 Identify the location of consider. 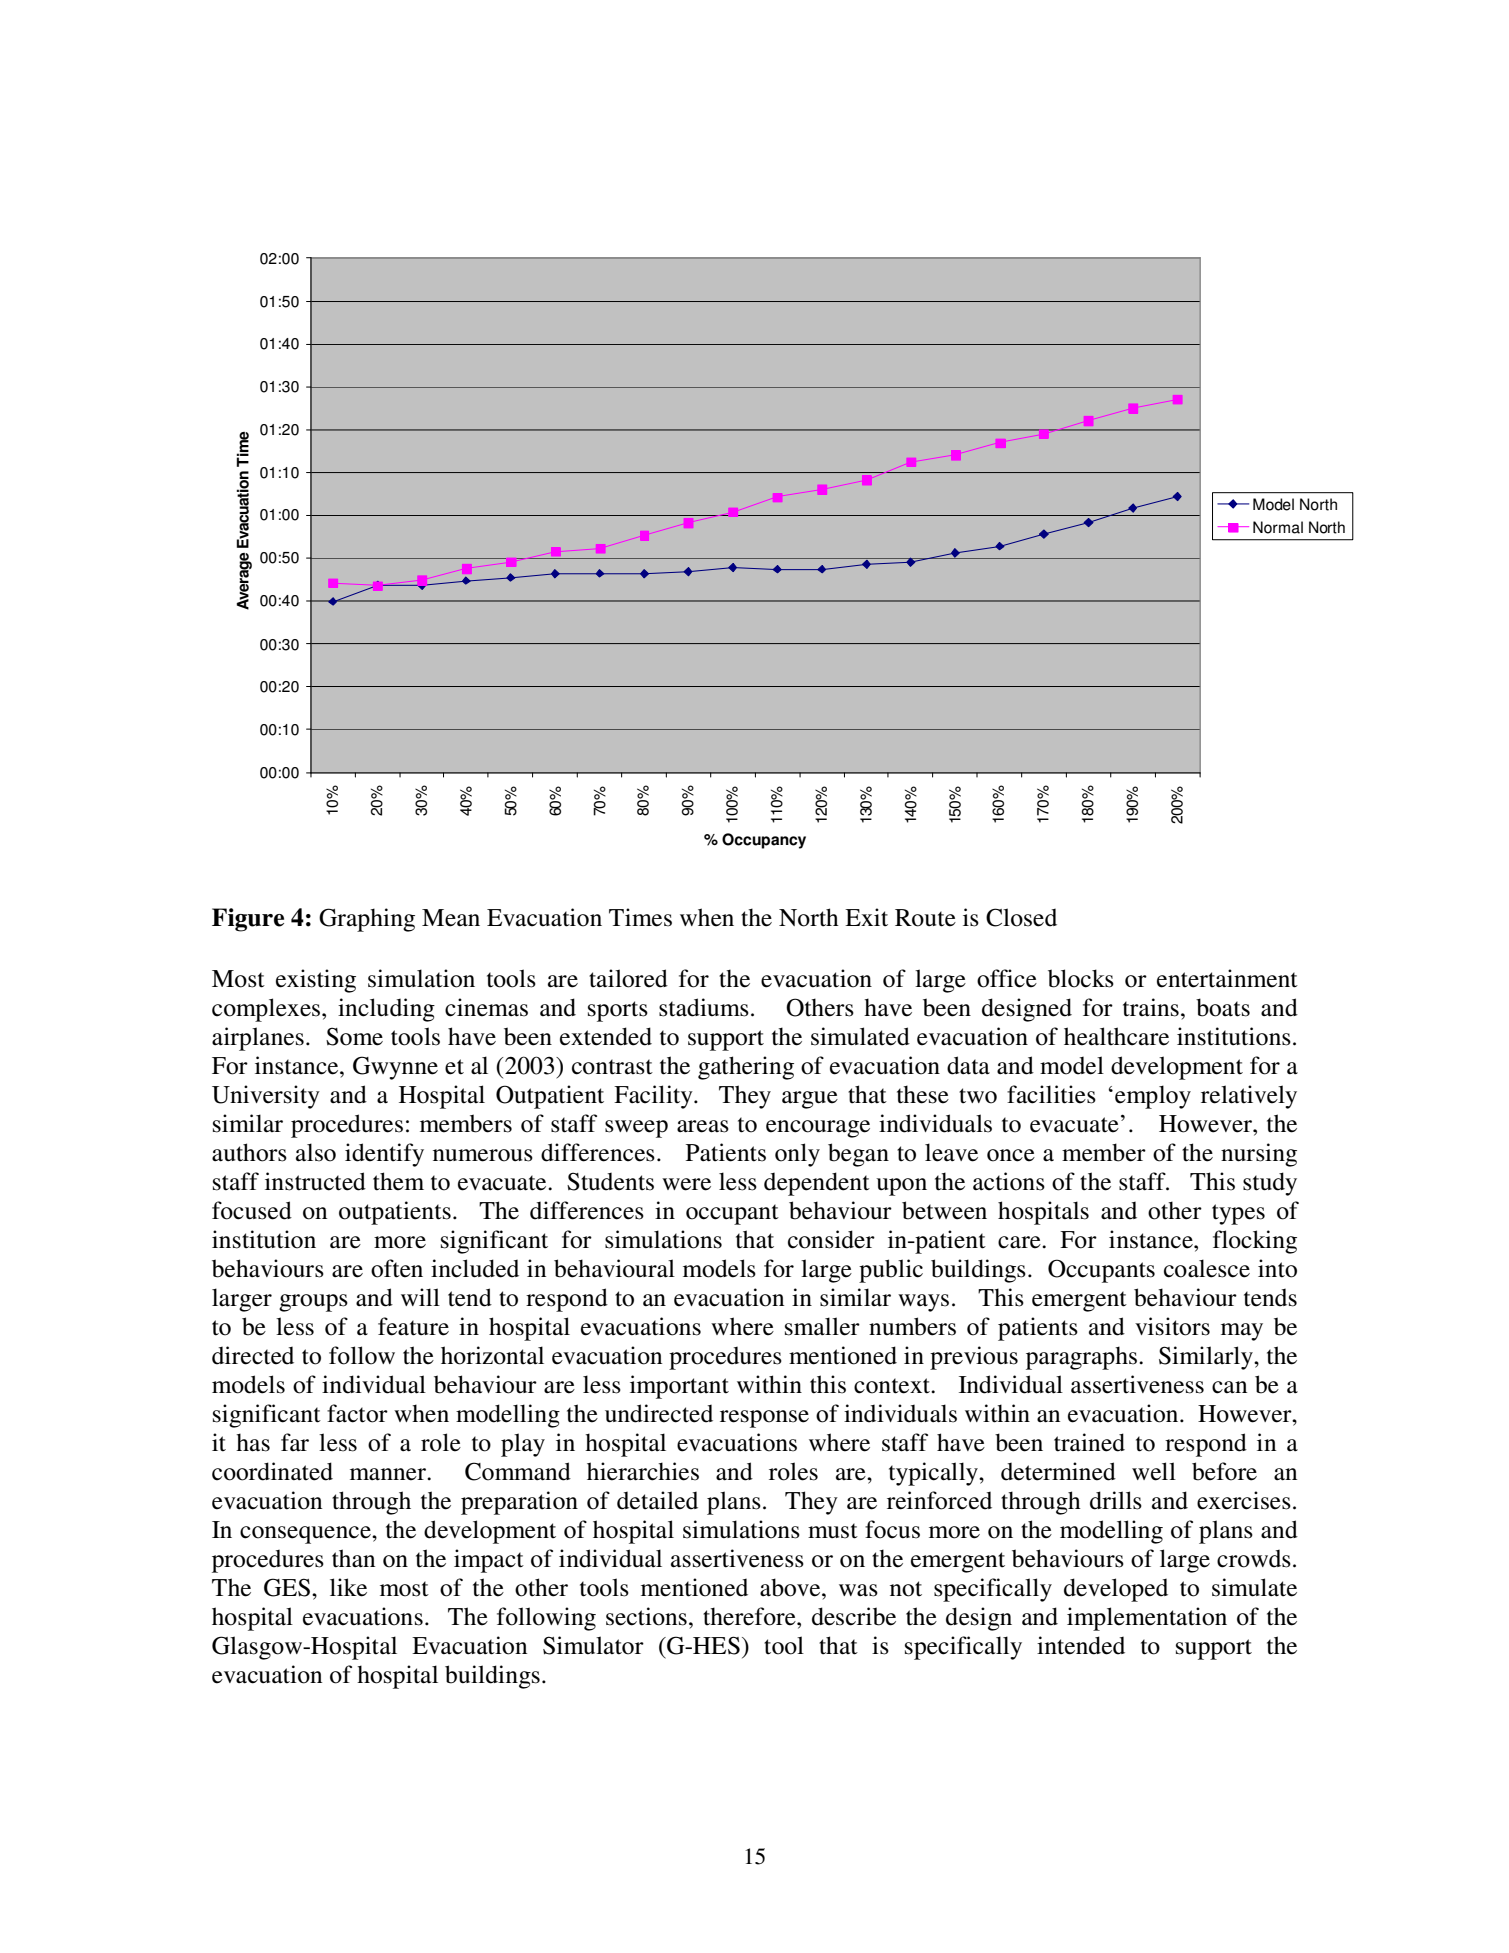
(831, 1239).
